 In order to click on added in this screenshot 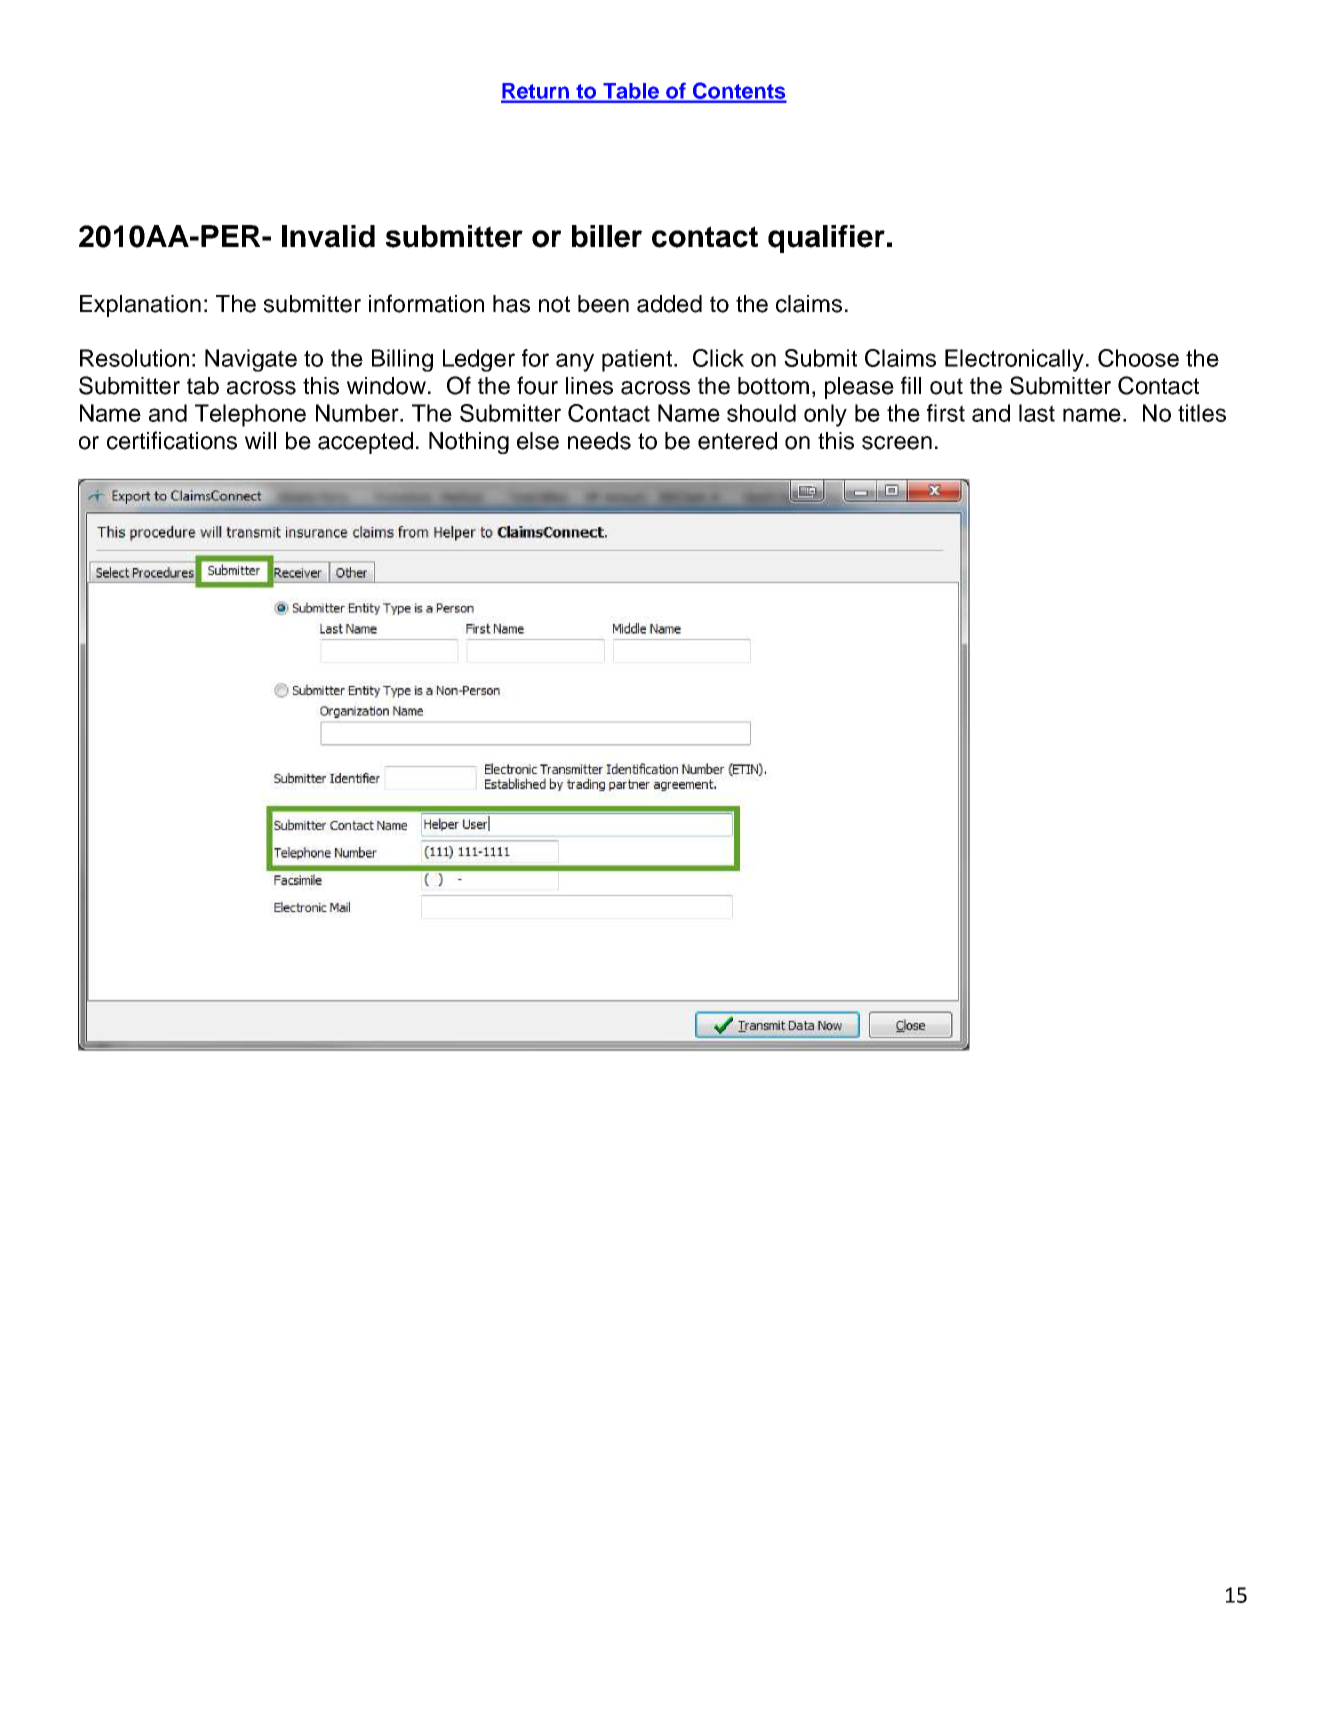, I will do `click(669, 304)`.
